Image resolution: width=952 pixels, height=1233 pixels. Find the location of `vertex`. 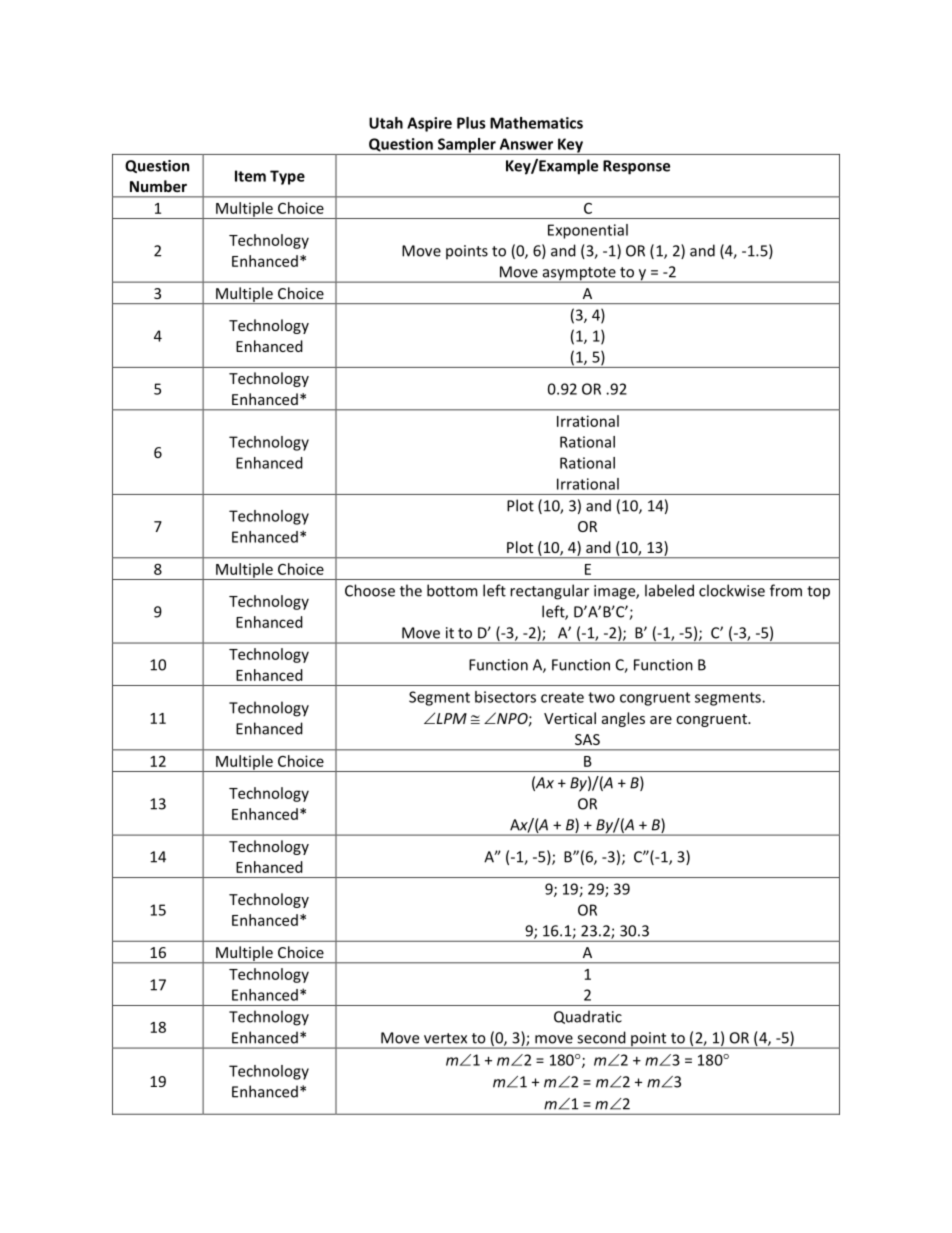

vertex is located at coordinates (445, 1038).
